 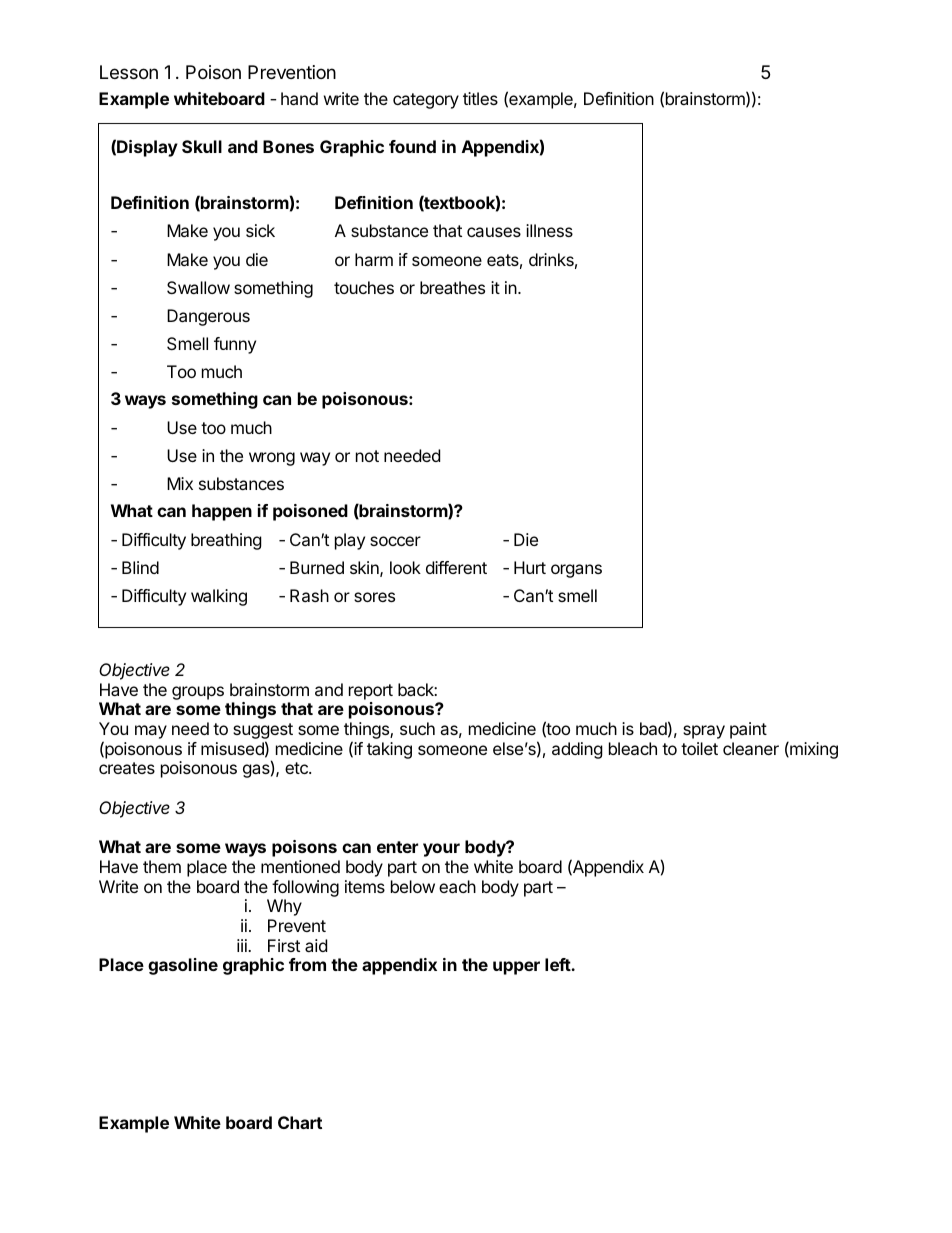 I want to click on upper, so click(x=516, y=968).
